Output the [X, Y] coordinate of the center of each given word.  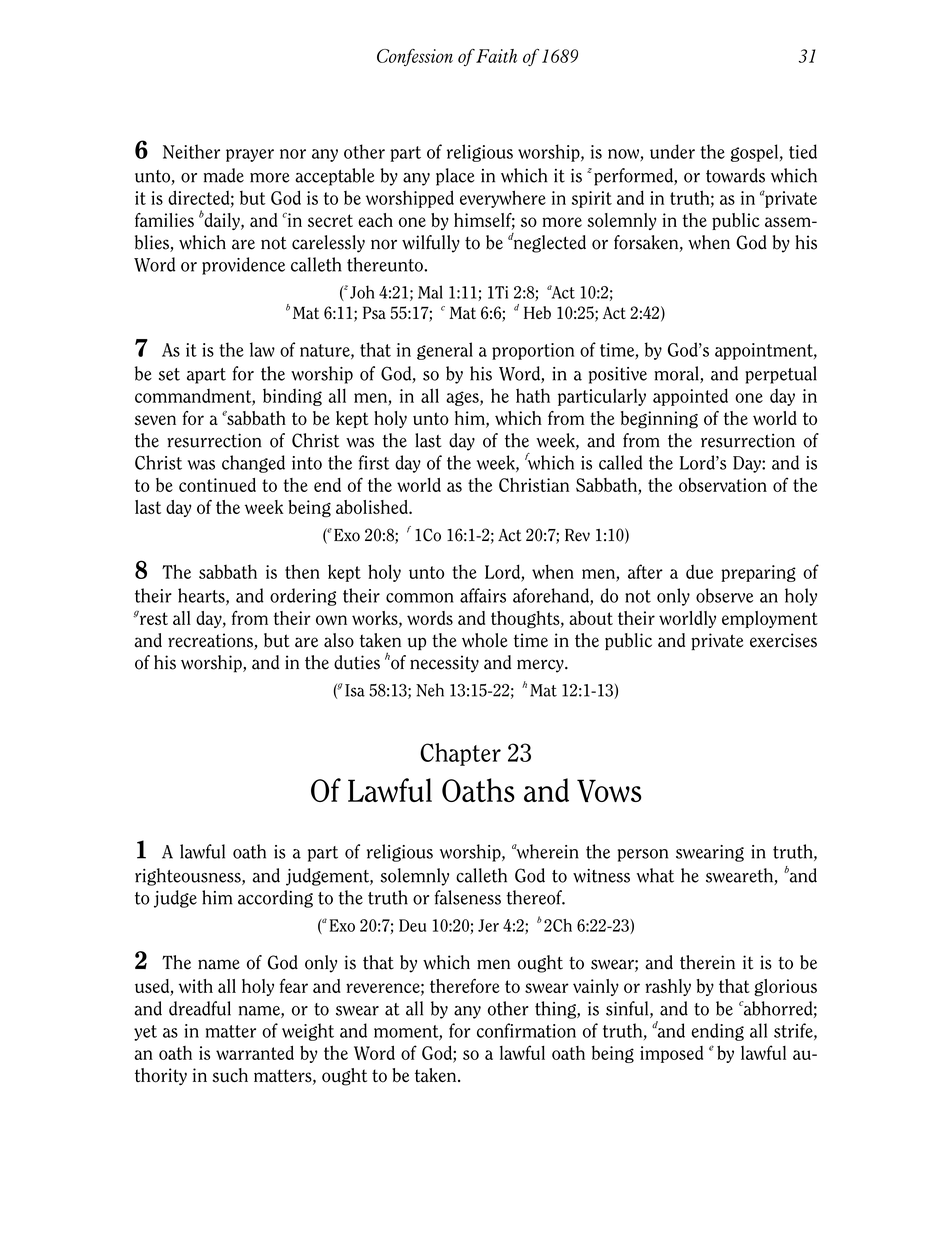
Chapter [460, 754]
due [699, 572]
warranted [255, 1052]
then [302, 571]
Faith [496, 56]
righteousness [189, 877]
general [445, 351]
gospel [754, 153]
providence [243, 266]
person [643, 855]
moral [677, 374]
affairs [483, 595]
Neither [191, 151]
